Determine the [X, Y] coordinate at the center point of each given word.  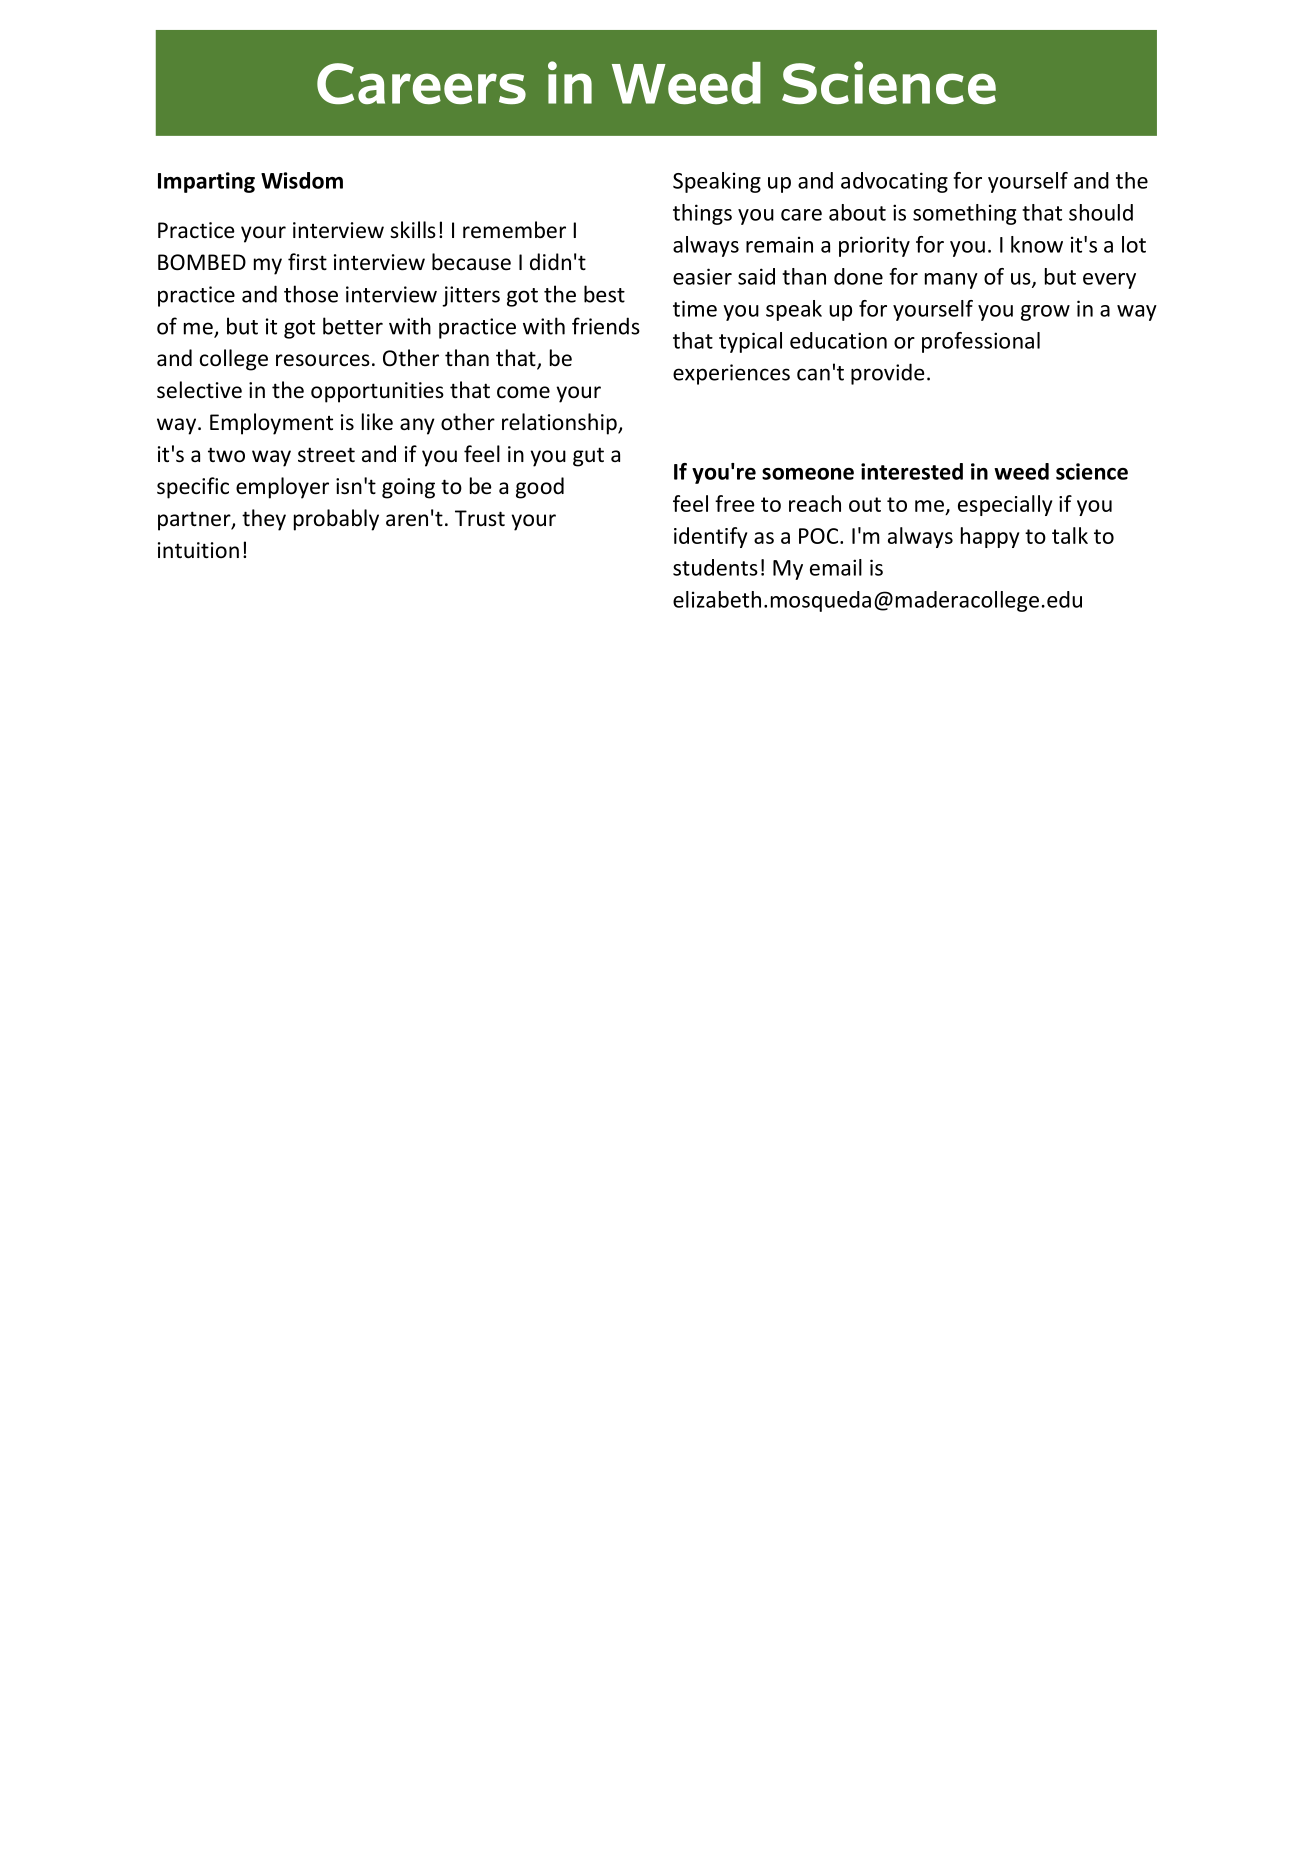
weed [1021, 471]
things [702, 214]
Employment [271, 424]
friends [606, 326]
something [964, 214]
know [1037, 244]
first [307, 262]
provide [888, 374]
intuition [198, 550]
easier [702, 276]
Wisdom [302, 180]
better [353, 326]
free [735, 503]
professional [981, 342]
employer [282, 488]
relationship [560, 424]
